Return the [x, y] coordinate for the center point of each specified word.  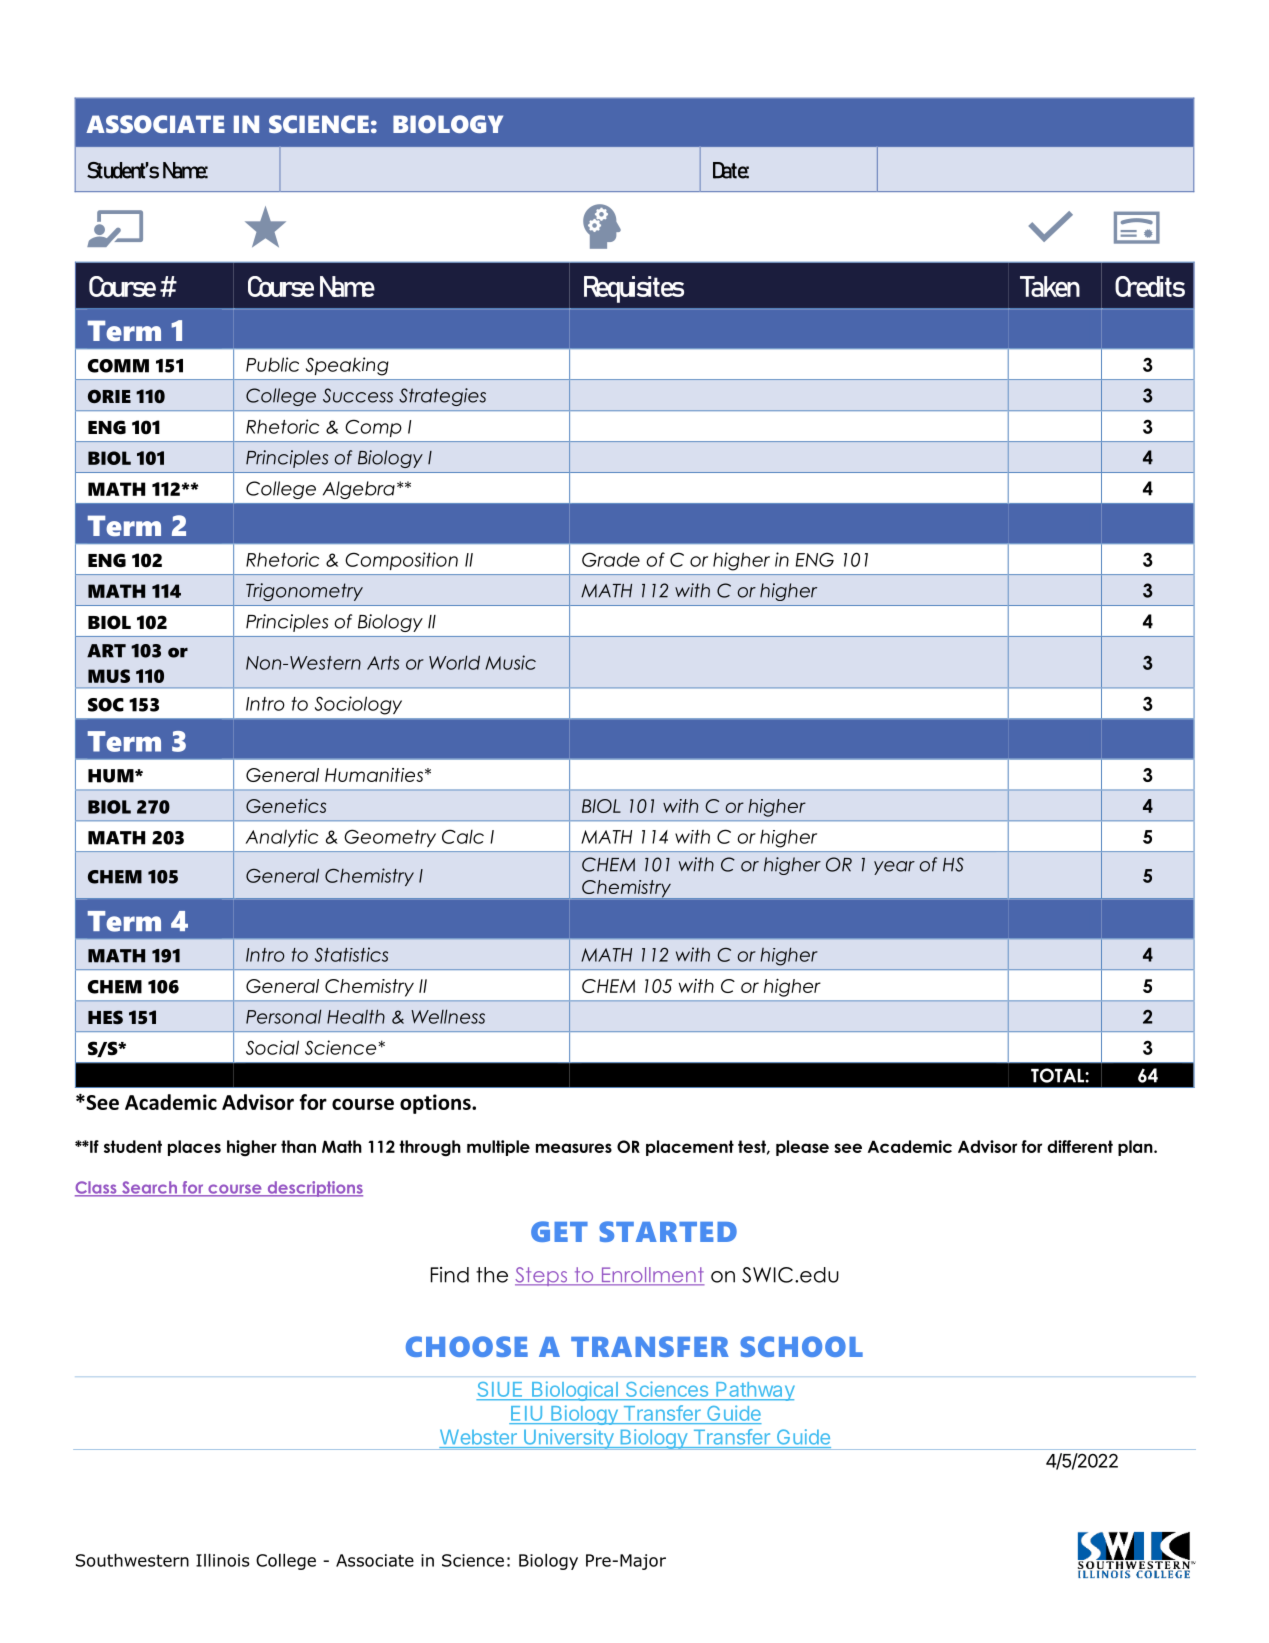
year [894, 868]
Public [272, 364]
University [568, 1439]
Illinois [222, 1560]
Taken [1050, 286]
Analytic [282, 838]
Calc [463, 836]
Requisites [634, 289]
